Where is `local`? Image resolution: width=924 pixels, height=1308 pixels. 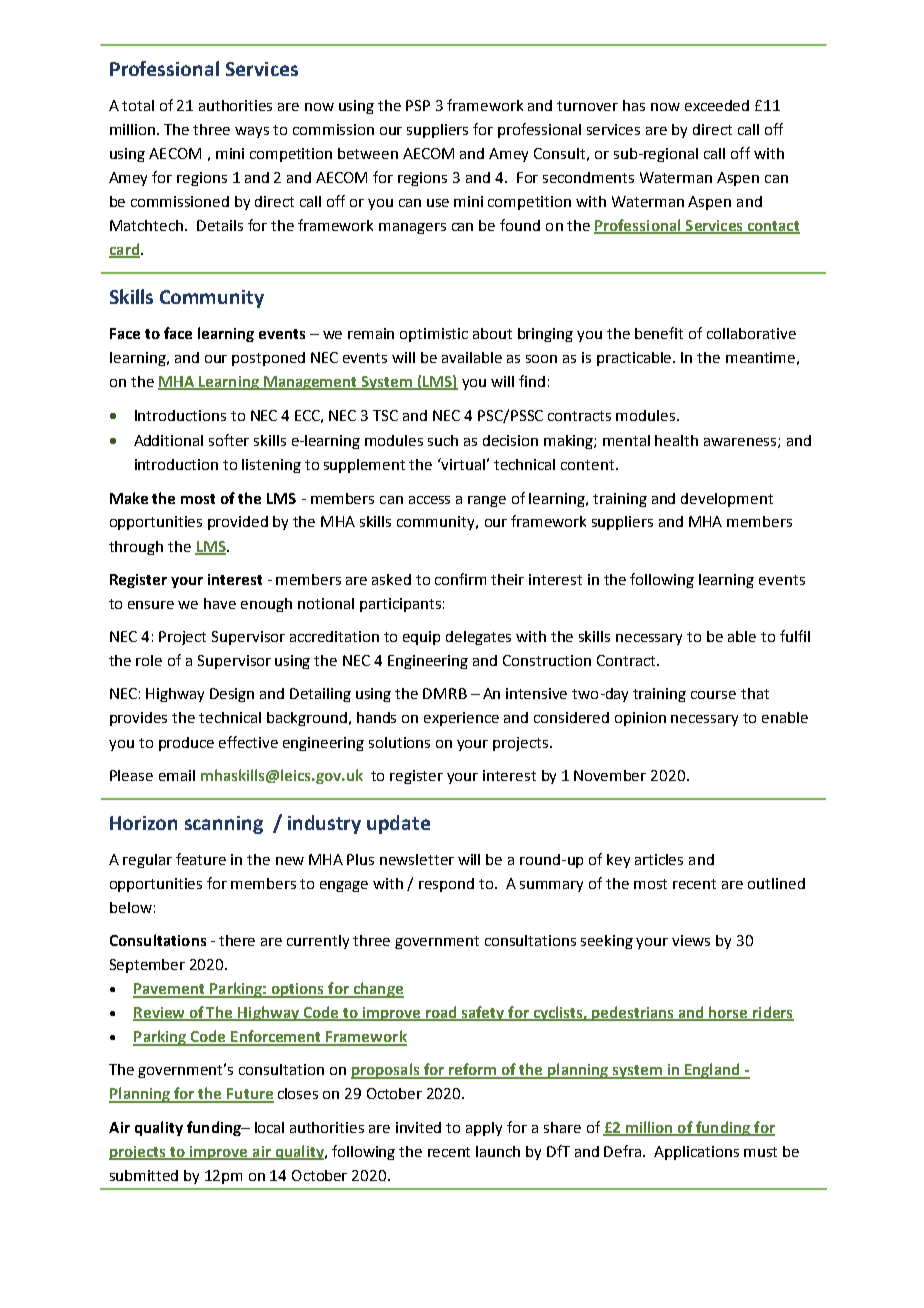 local is located at coordinates (269, 1127).
